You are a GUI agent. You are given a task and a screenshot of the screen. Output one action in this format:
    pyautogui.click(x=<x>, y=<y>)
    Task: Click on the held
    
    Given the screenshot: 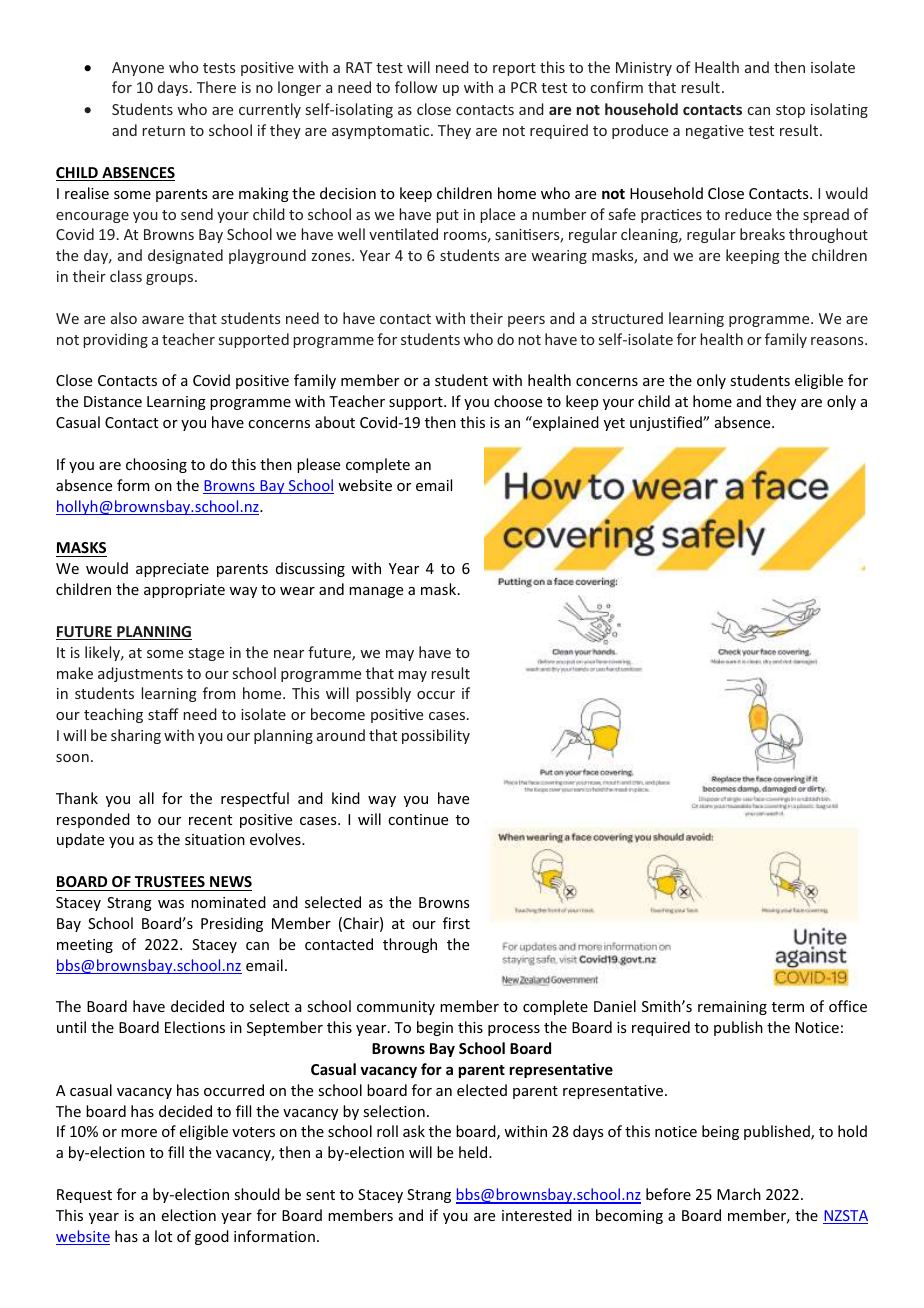 What is the action you would take?
    pyautogui.click(x=474, y=1152)
